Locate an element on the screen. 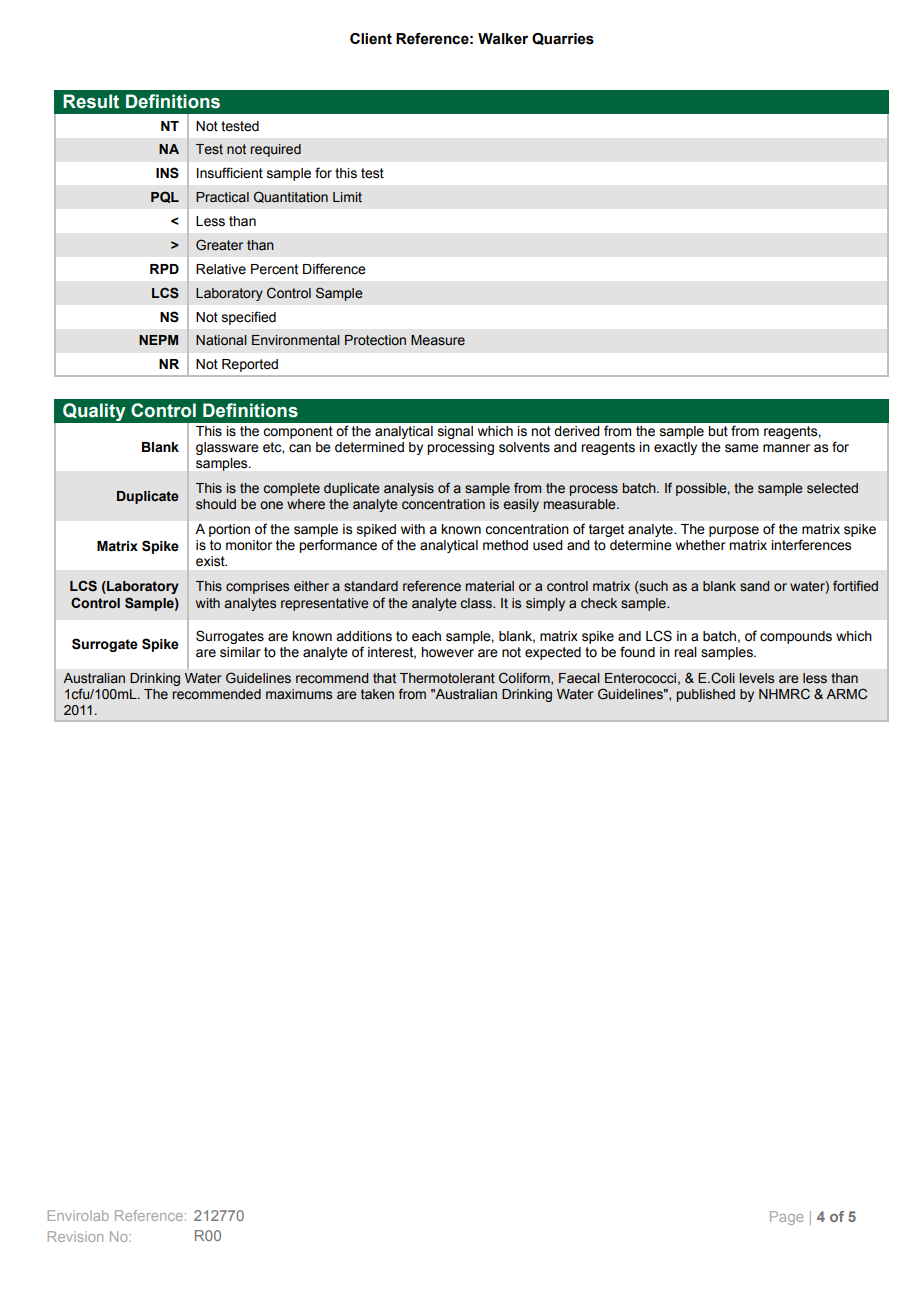 This screenshot has width=924, height=1308. Result is located at coordinates (91, 101).
